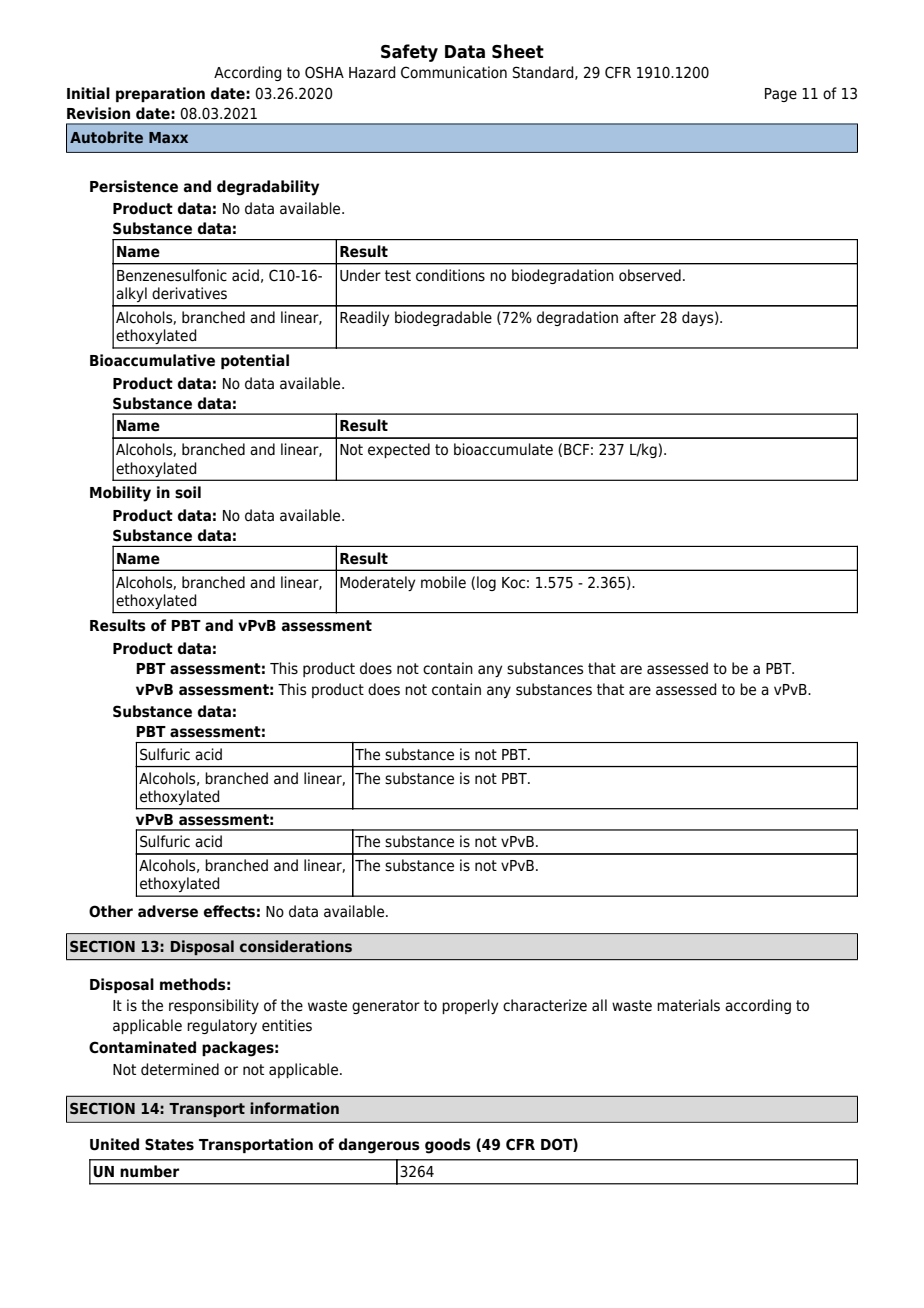 Image resolution: width=924 pixels, height=1308 pixels. Describe the element at coordinates (781, 95) in the screenshot. I see `Page` at that location.
